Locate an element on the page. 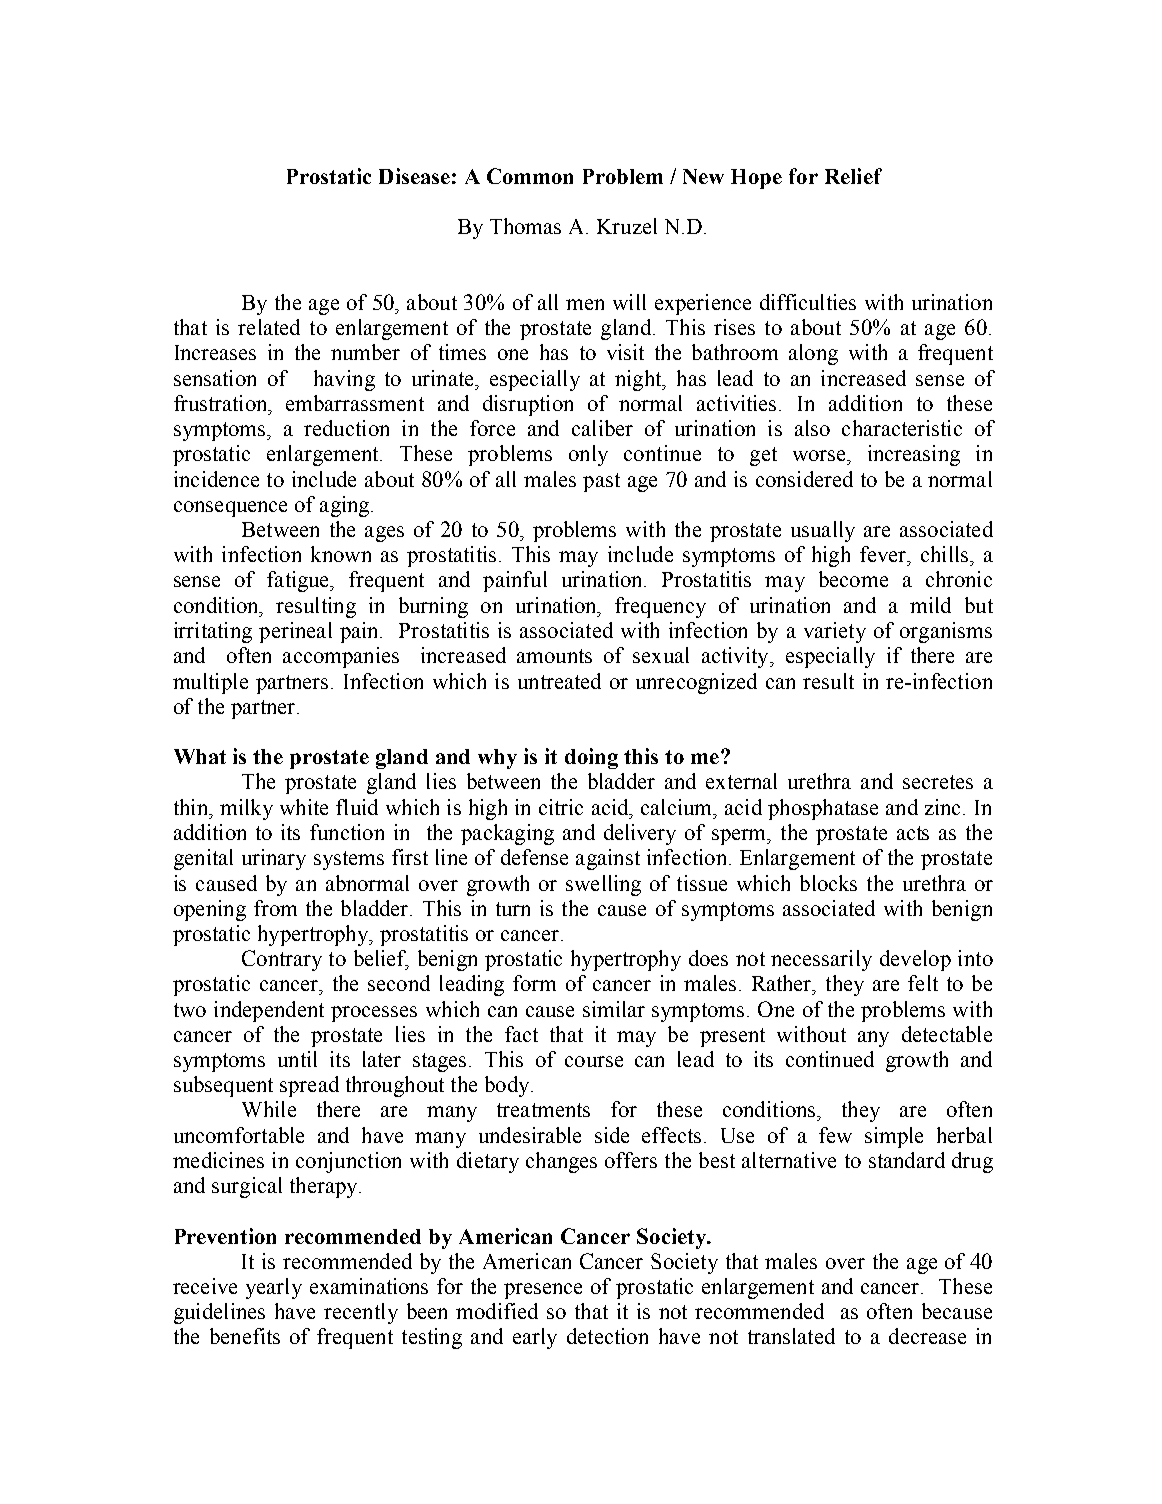 The image size is (1162, 1504). Disease is located at coordinates (414, 176).
